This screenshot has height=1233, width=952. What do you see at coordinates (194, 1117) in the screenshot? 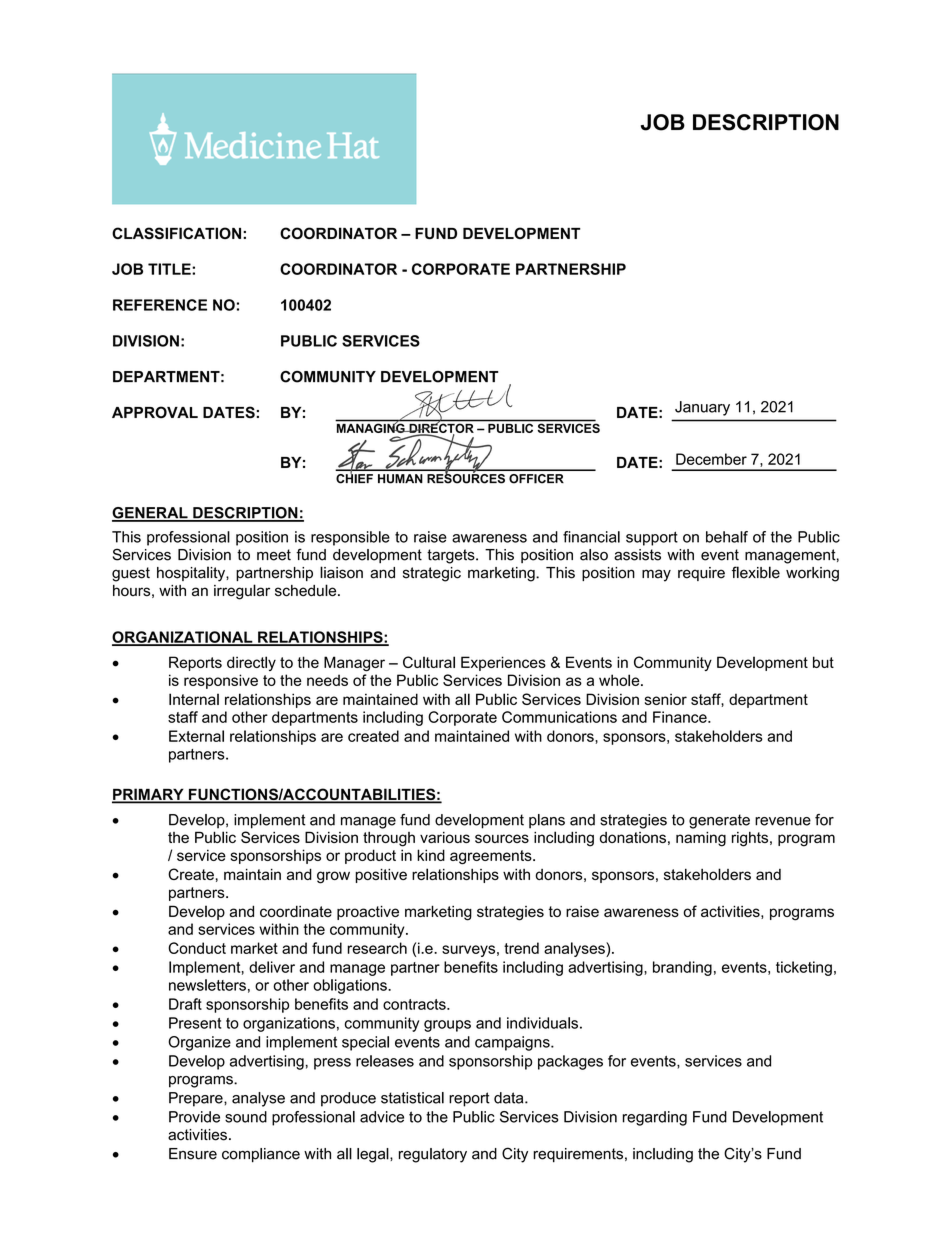
I see `Provide` at bounding box center [194, 1117].
